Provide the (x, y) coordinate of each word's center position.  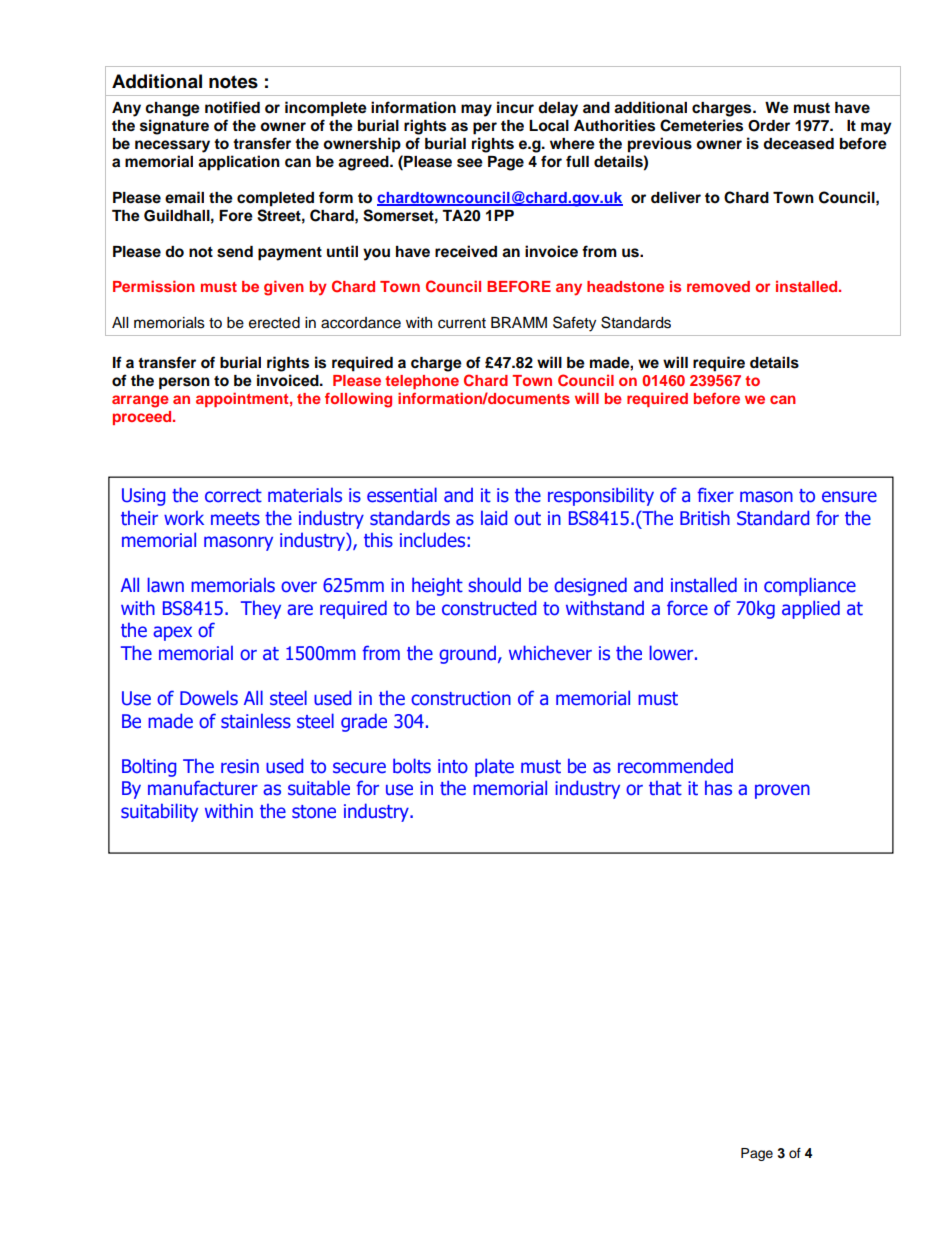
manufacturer (203, 788)
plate (494, 767)
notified (232, 107)
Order (769, 126)
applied (811, 609)
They (261, 609)
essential (402, 495)
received (466, 251)
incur (515, 107)
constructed (489, 608)
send (235, 252)
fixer (716, 495)
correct (233, 496)
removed (718, 286)
